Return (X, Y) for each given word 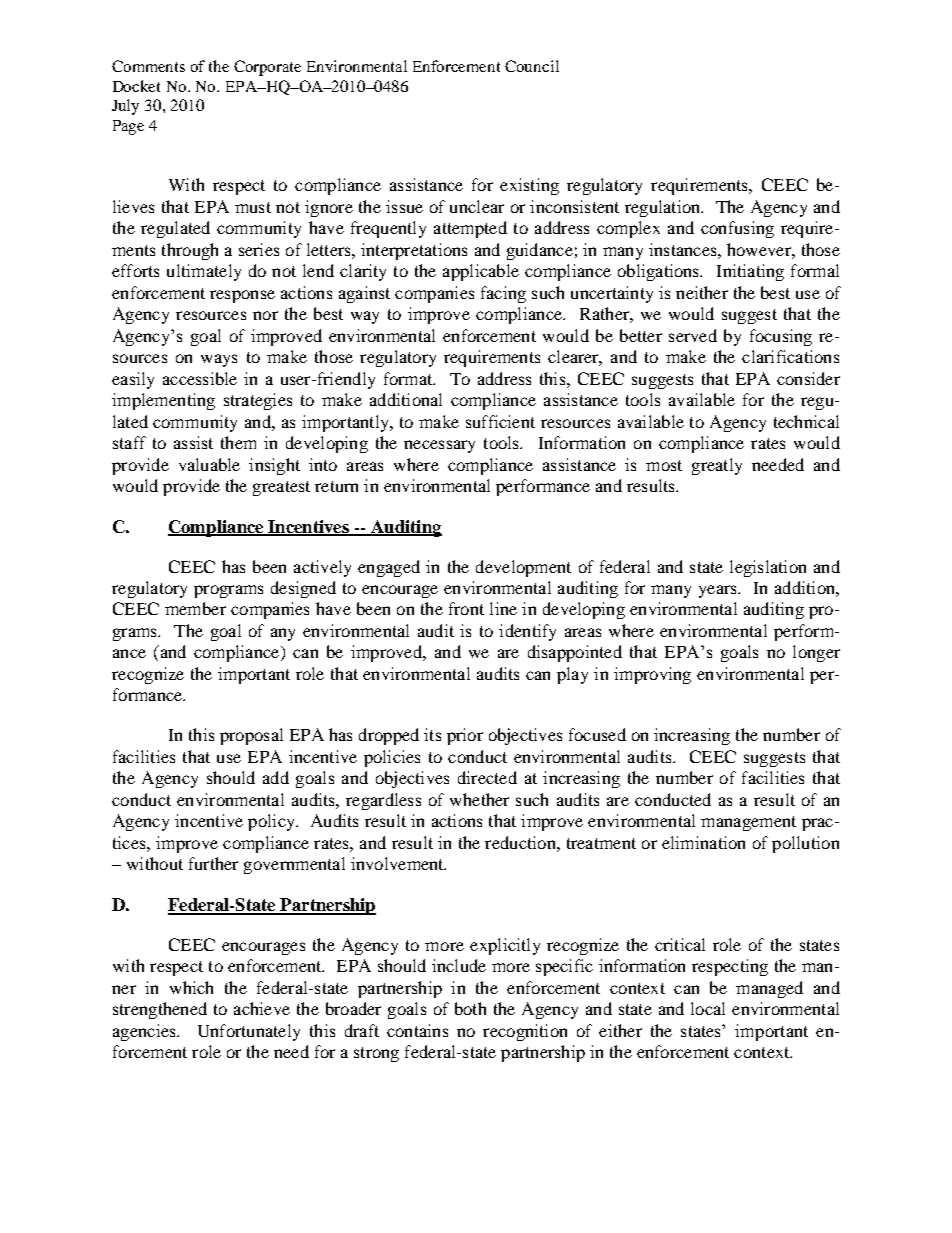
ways (219, 360)
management (748, 823)
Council (532, 66)
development (523, 568)
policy (272, 822)
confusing (737, 229)
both (470, 1008)
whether (479, 799)
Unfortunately (249, 1032)
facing (503, 294)
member (195, 608)
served (693, 335)
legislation (768, 568)
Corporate (267, 68)
